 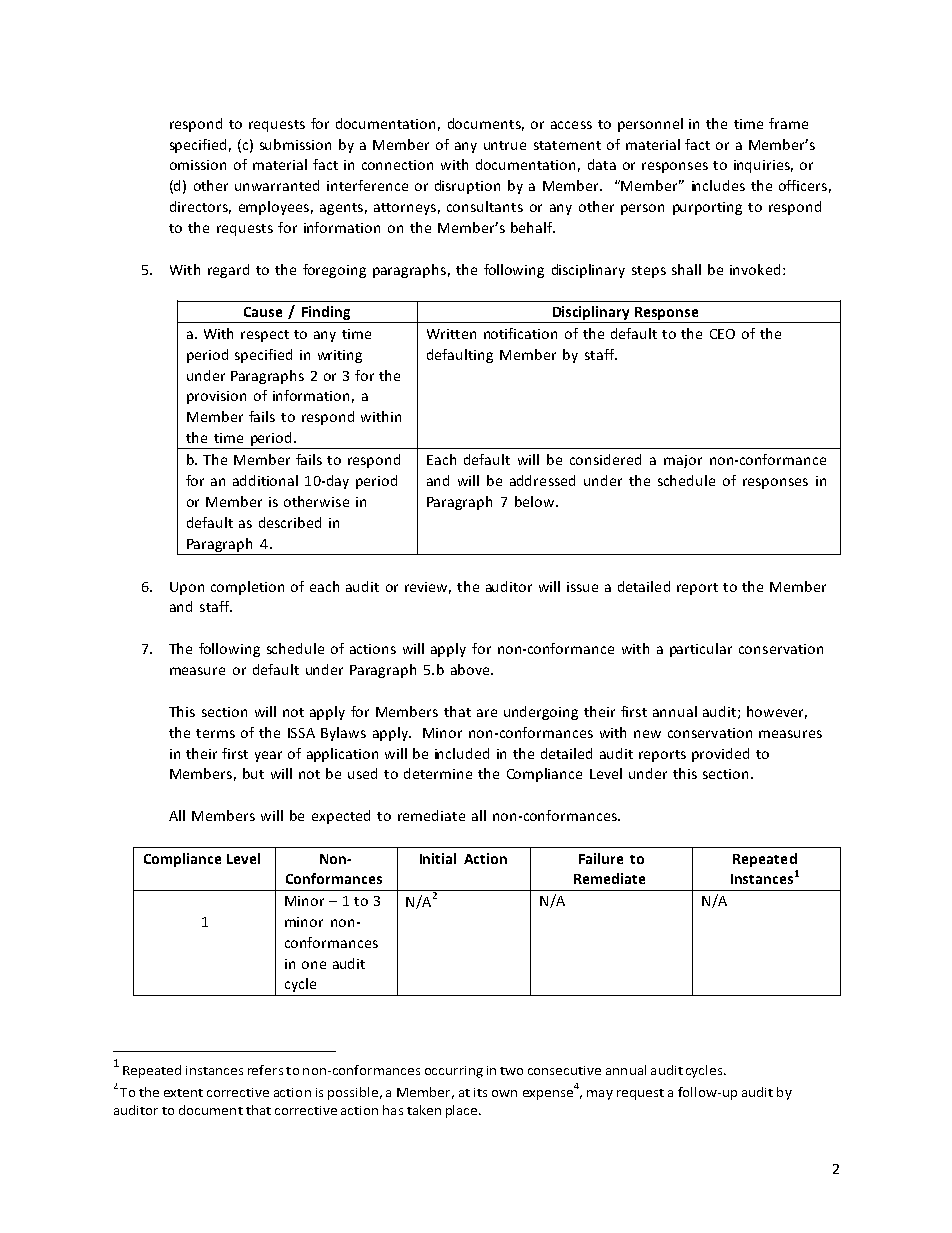 What do you see at coordinates (462, 753) in the page?
I see `included` at bounding box center [462, 753].
